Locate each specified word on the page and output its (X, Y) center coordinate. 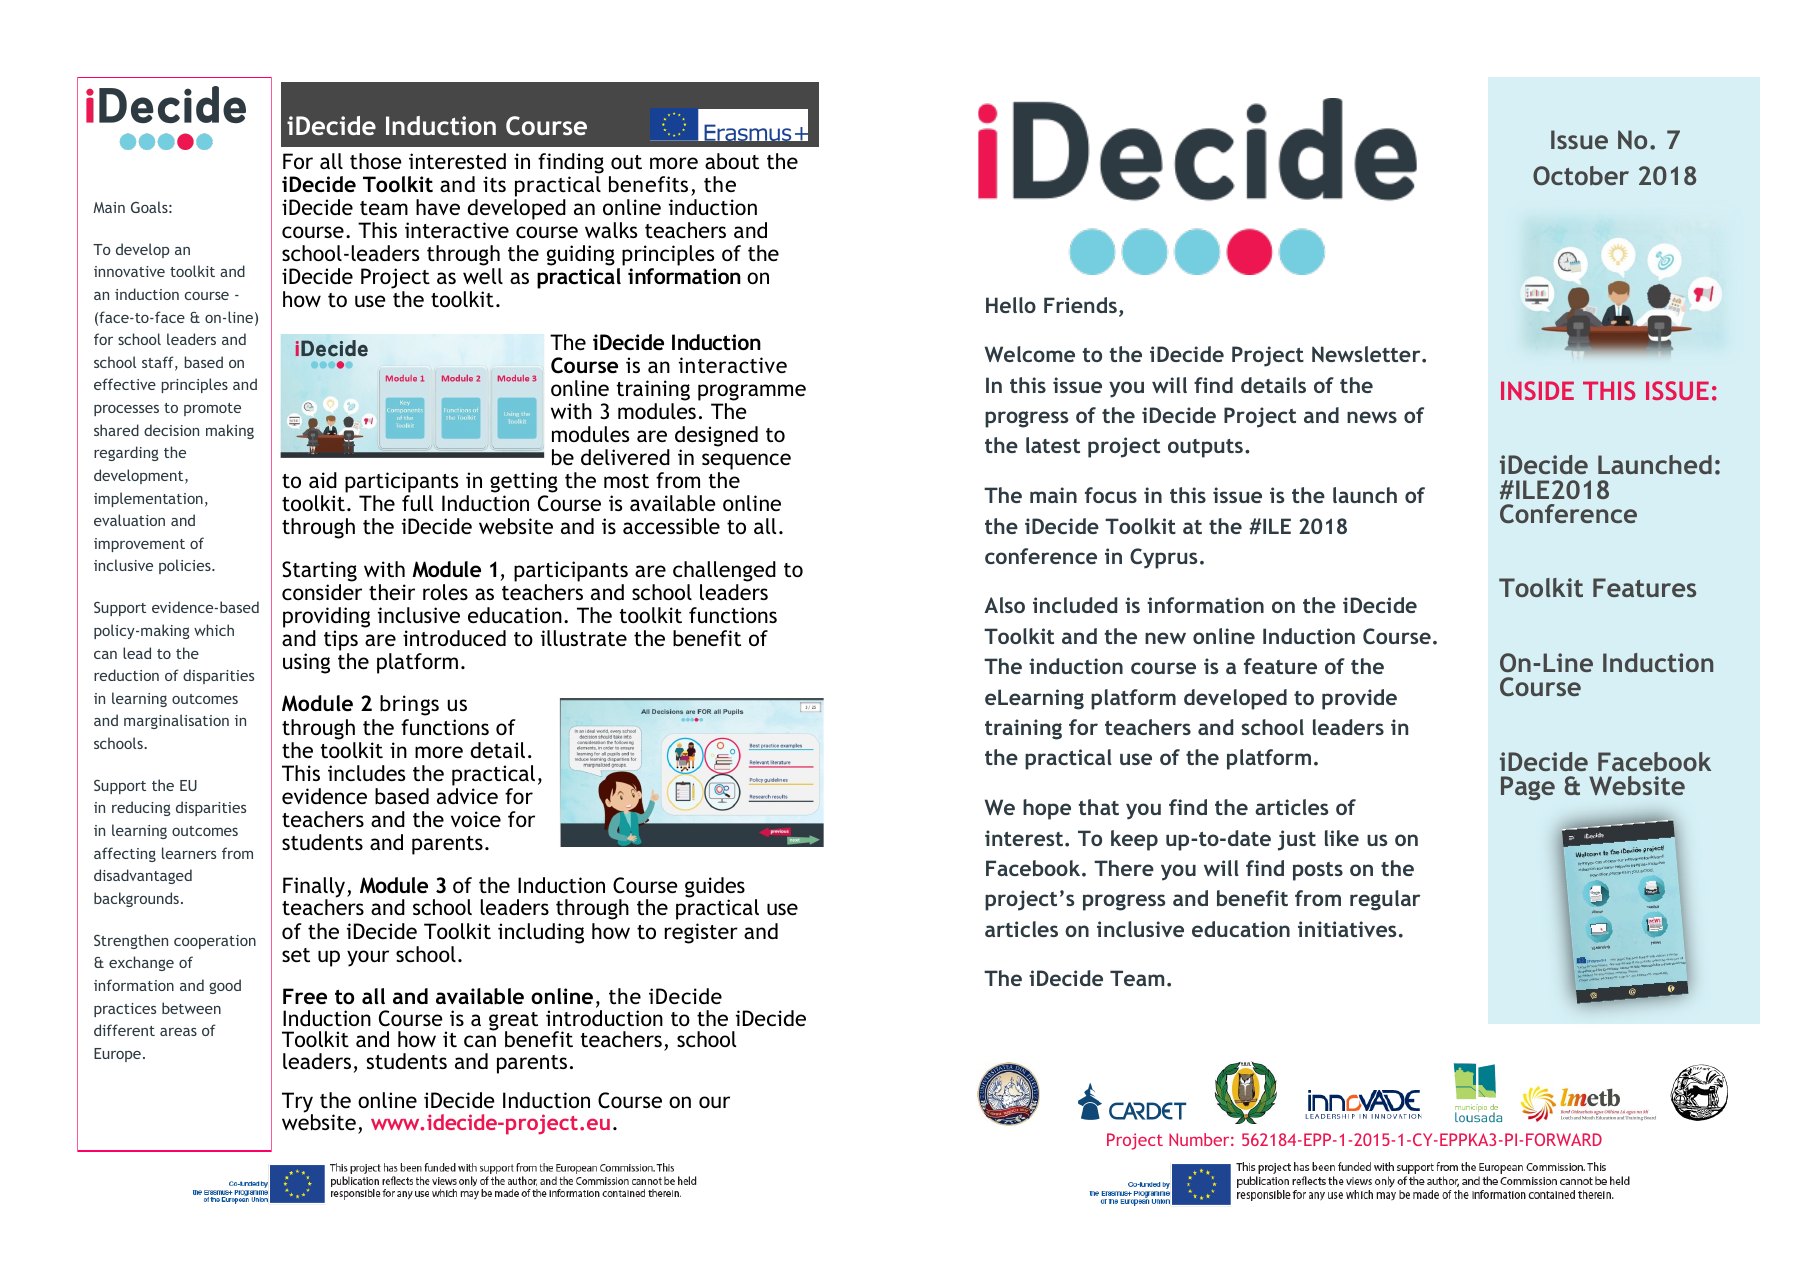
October (1581, 175)
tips (341, 640)
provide (1359, 699)
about (732, 161)
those (376, 161)
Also (1004, 605)
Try (297, 1103)
